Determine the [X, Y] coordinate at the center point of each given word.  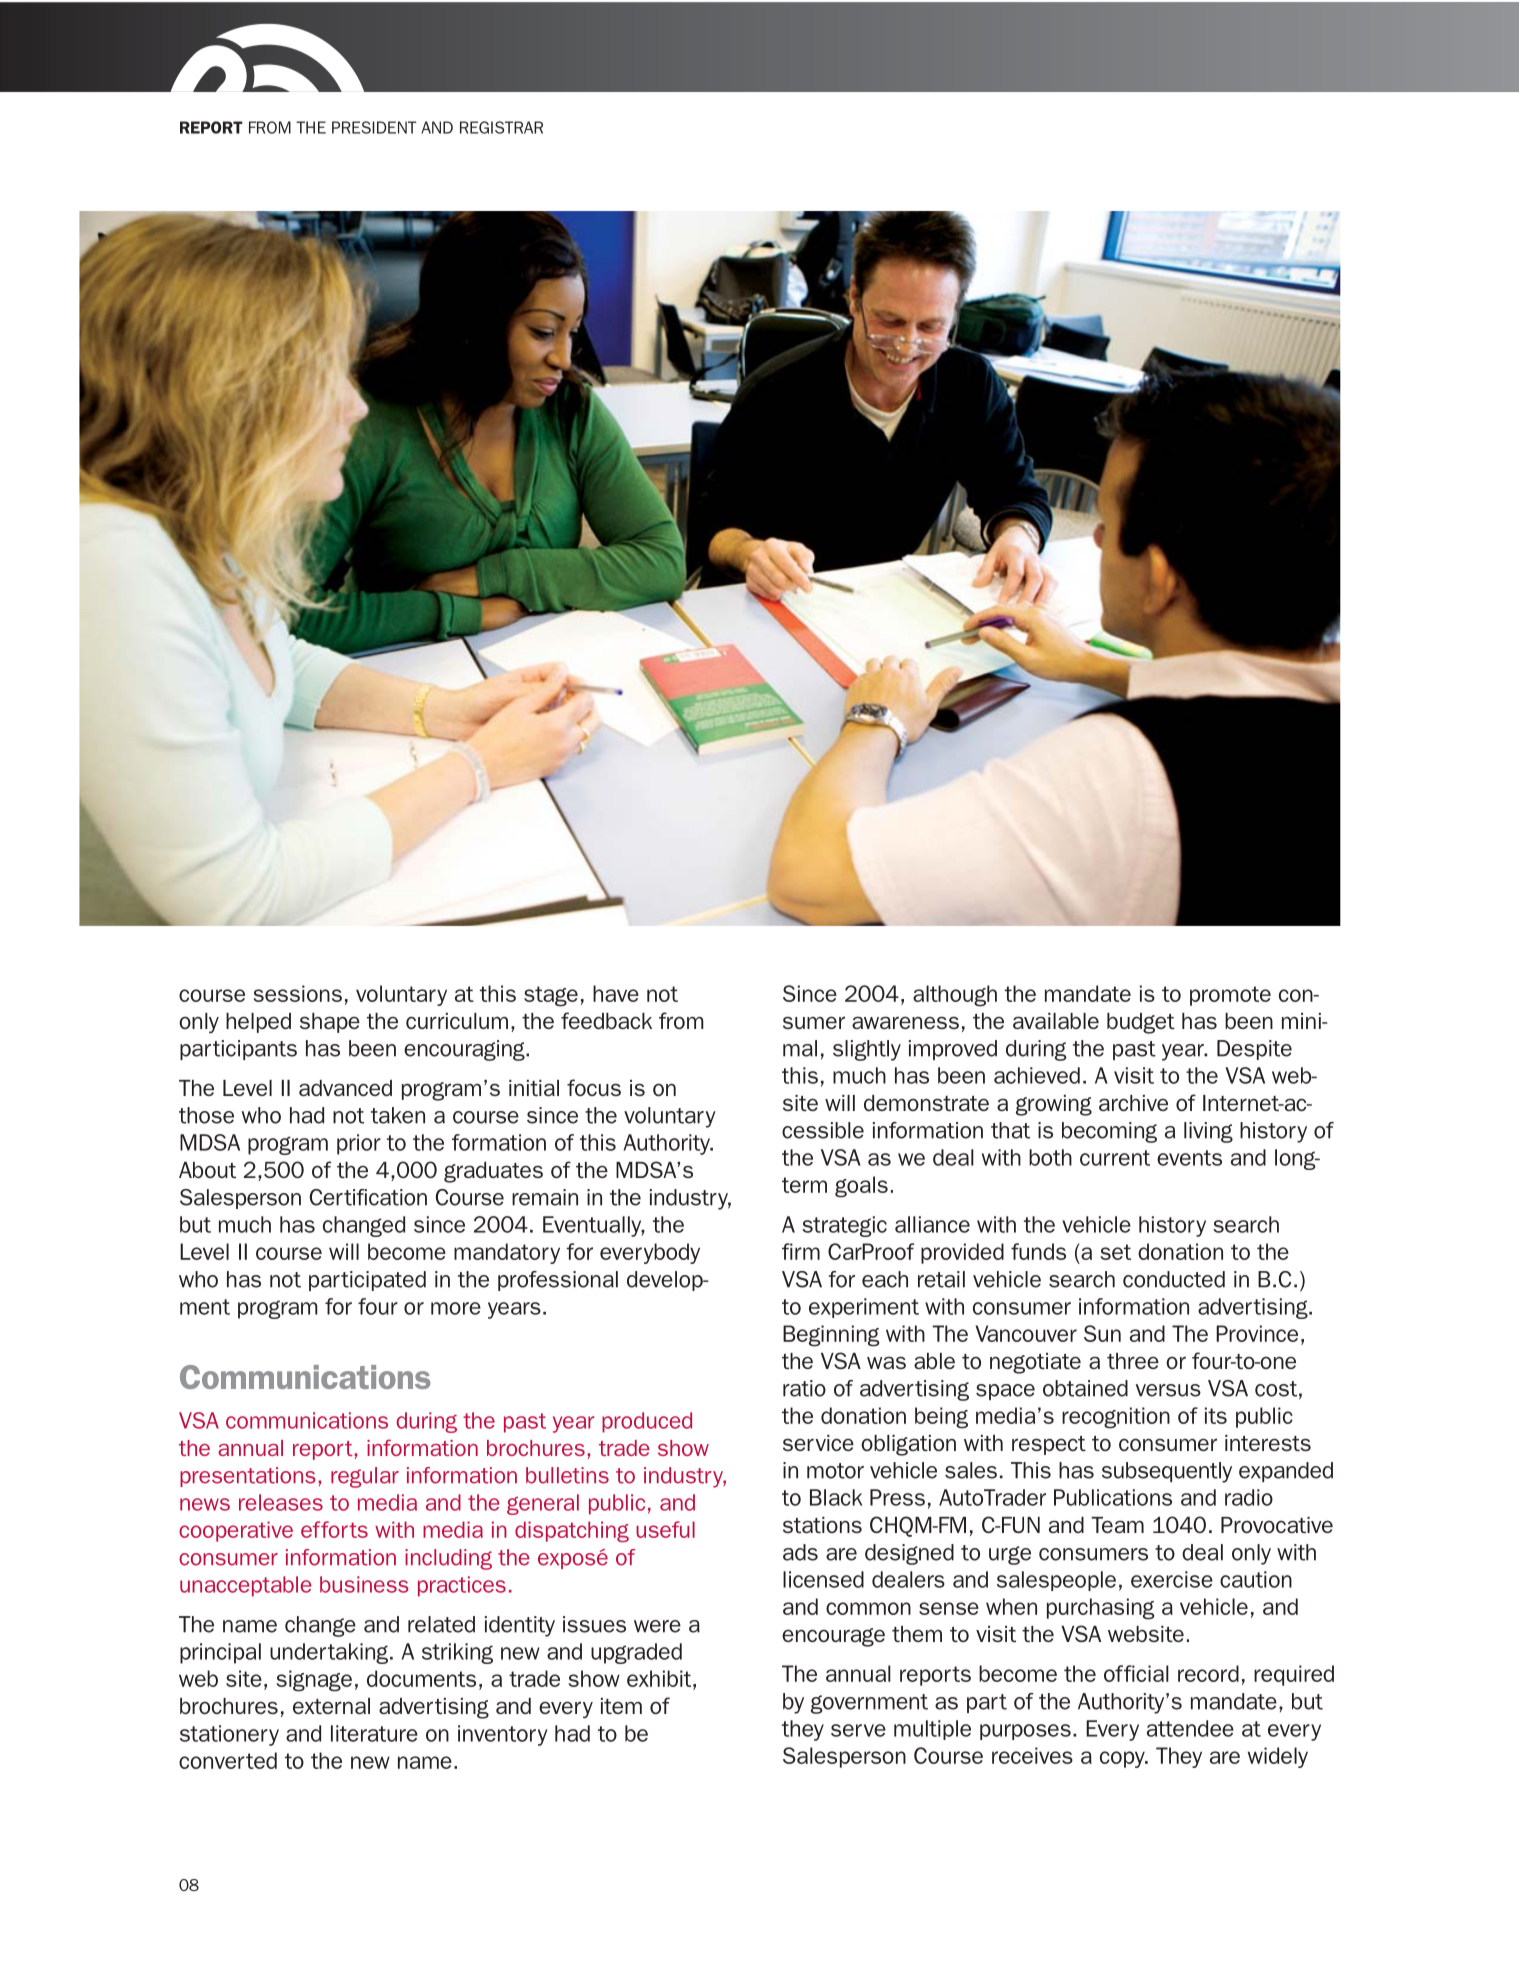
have [616, 993]
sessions [297, 993]
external [331, 1706]
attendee [1190, 1728]
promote [1230, 996]
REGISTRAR [501, 127]
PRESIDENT [374, 127]
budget [1141, 1023]
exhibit [660, 1678]
